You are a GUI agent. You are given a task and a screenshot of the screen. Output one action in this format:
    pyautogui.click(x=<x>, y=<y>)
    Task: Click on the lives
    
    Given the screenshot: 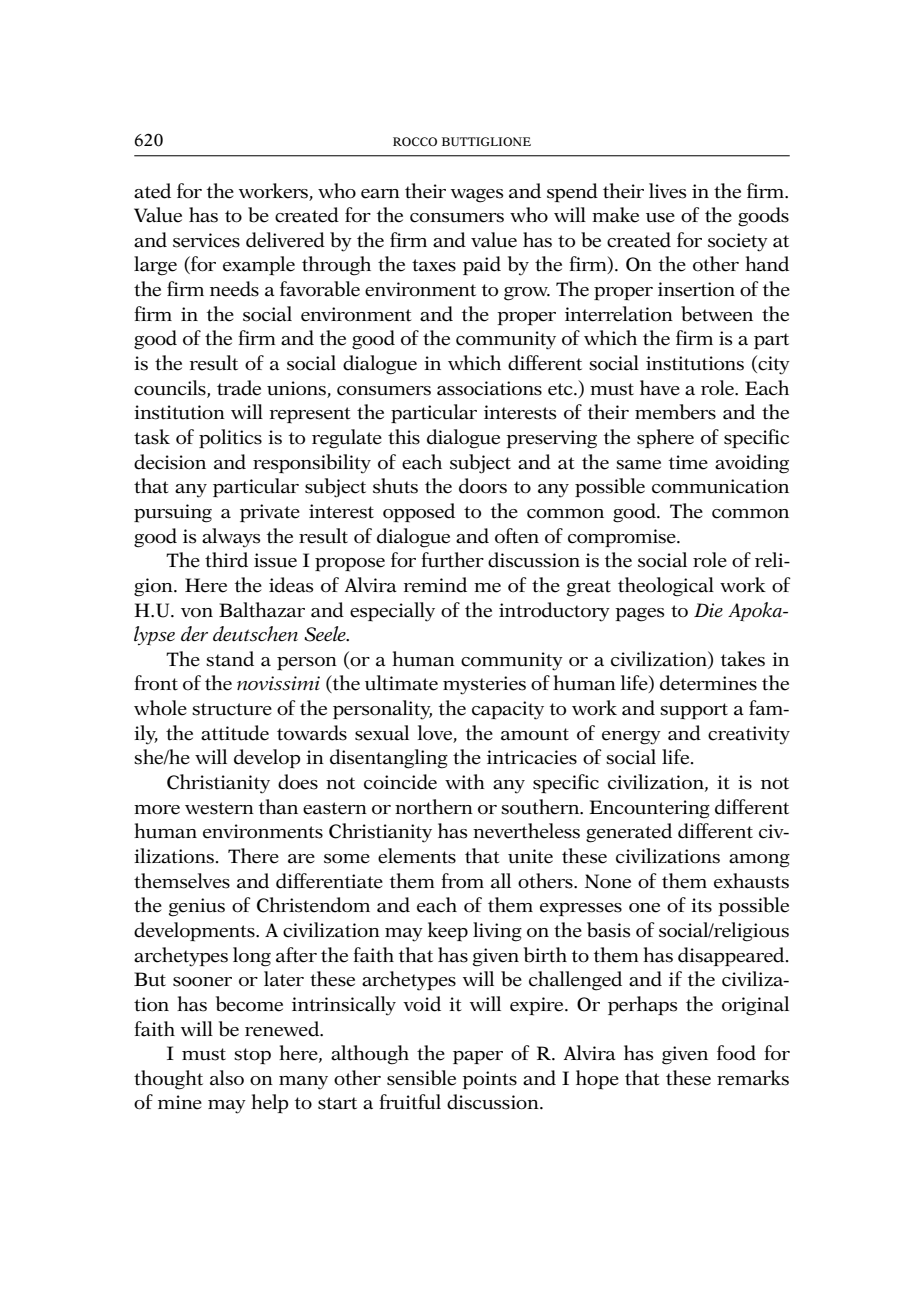 What is the action you would take?
    pyautogui.click(x=668, y=191)
